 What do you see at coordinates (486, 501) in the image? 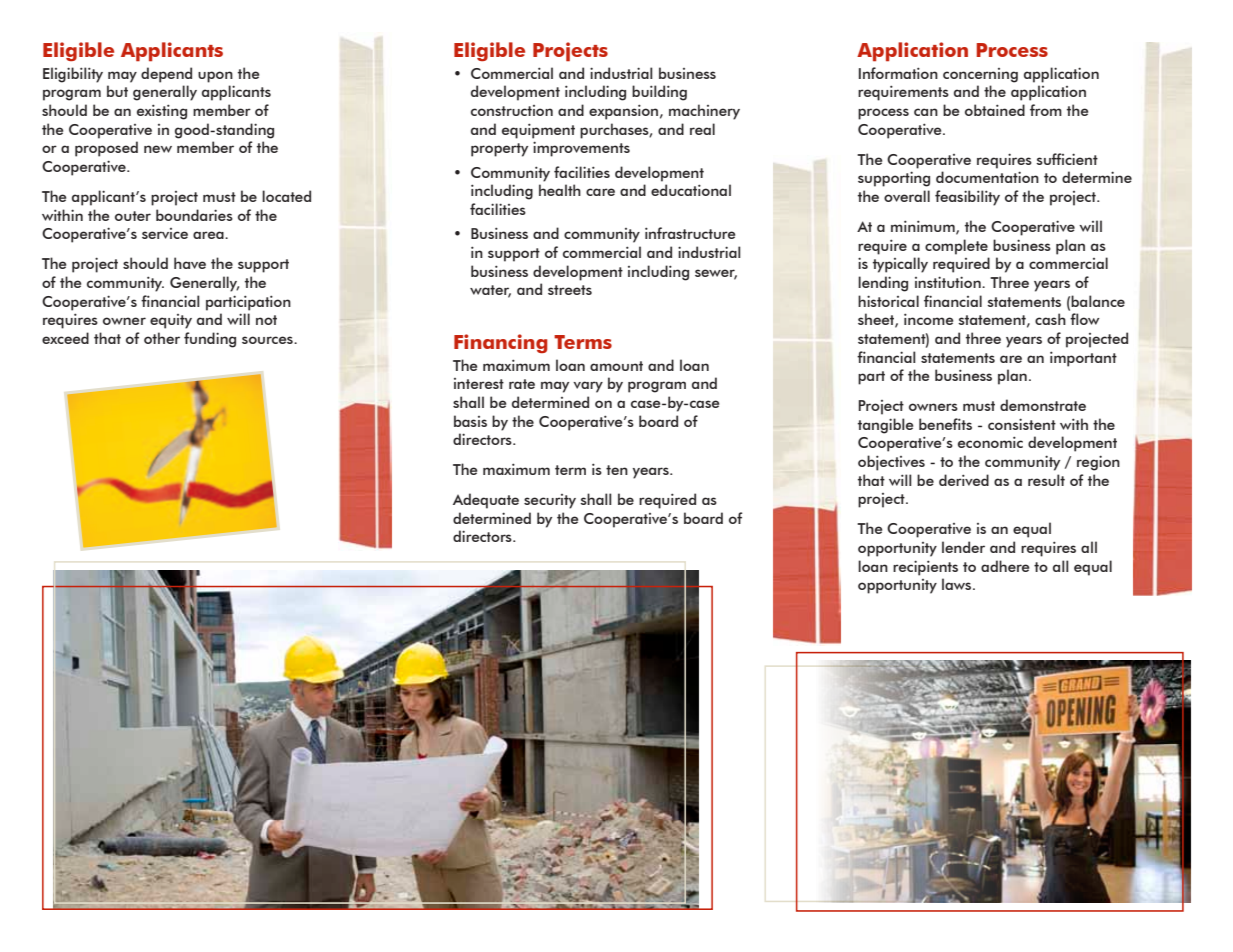
I see `Adequate` at bounding box center [486, 501].
